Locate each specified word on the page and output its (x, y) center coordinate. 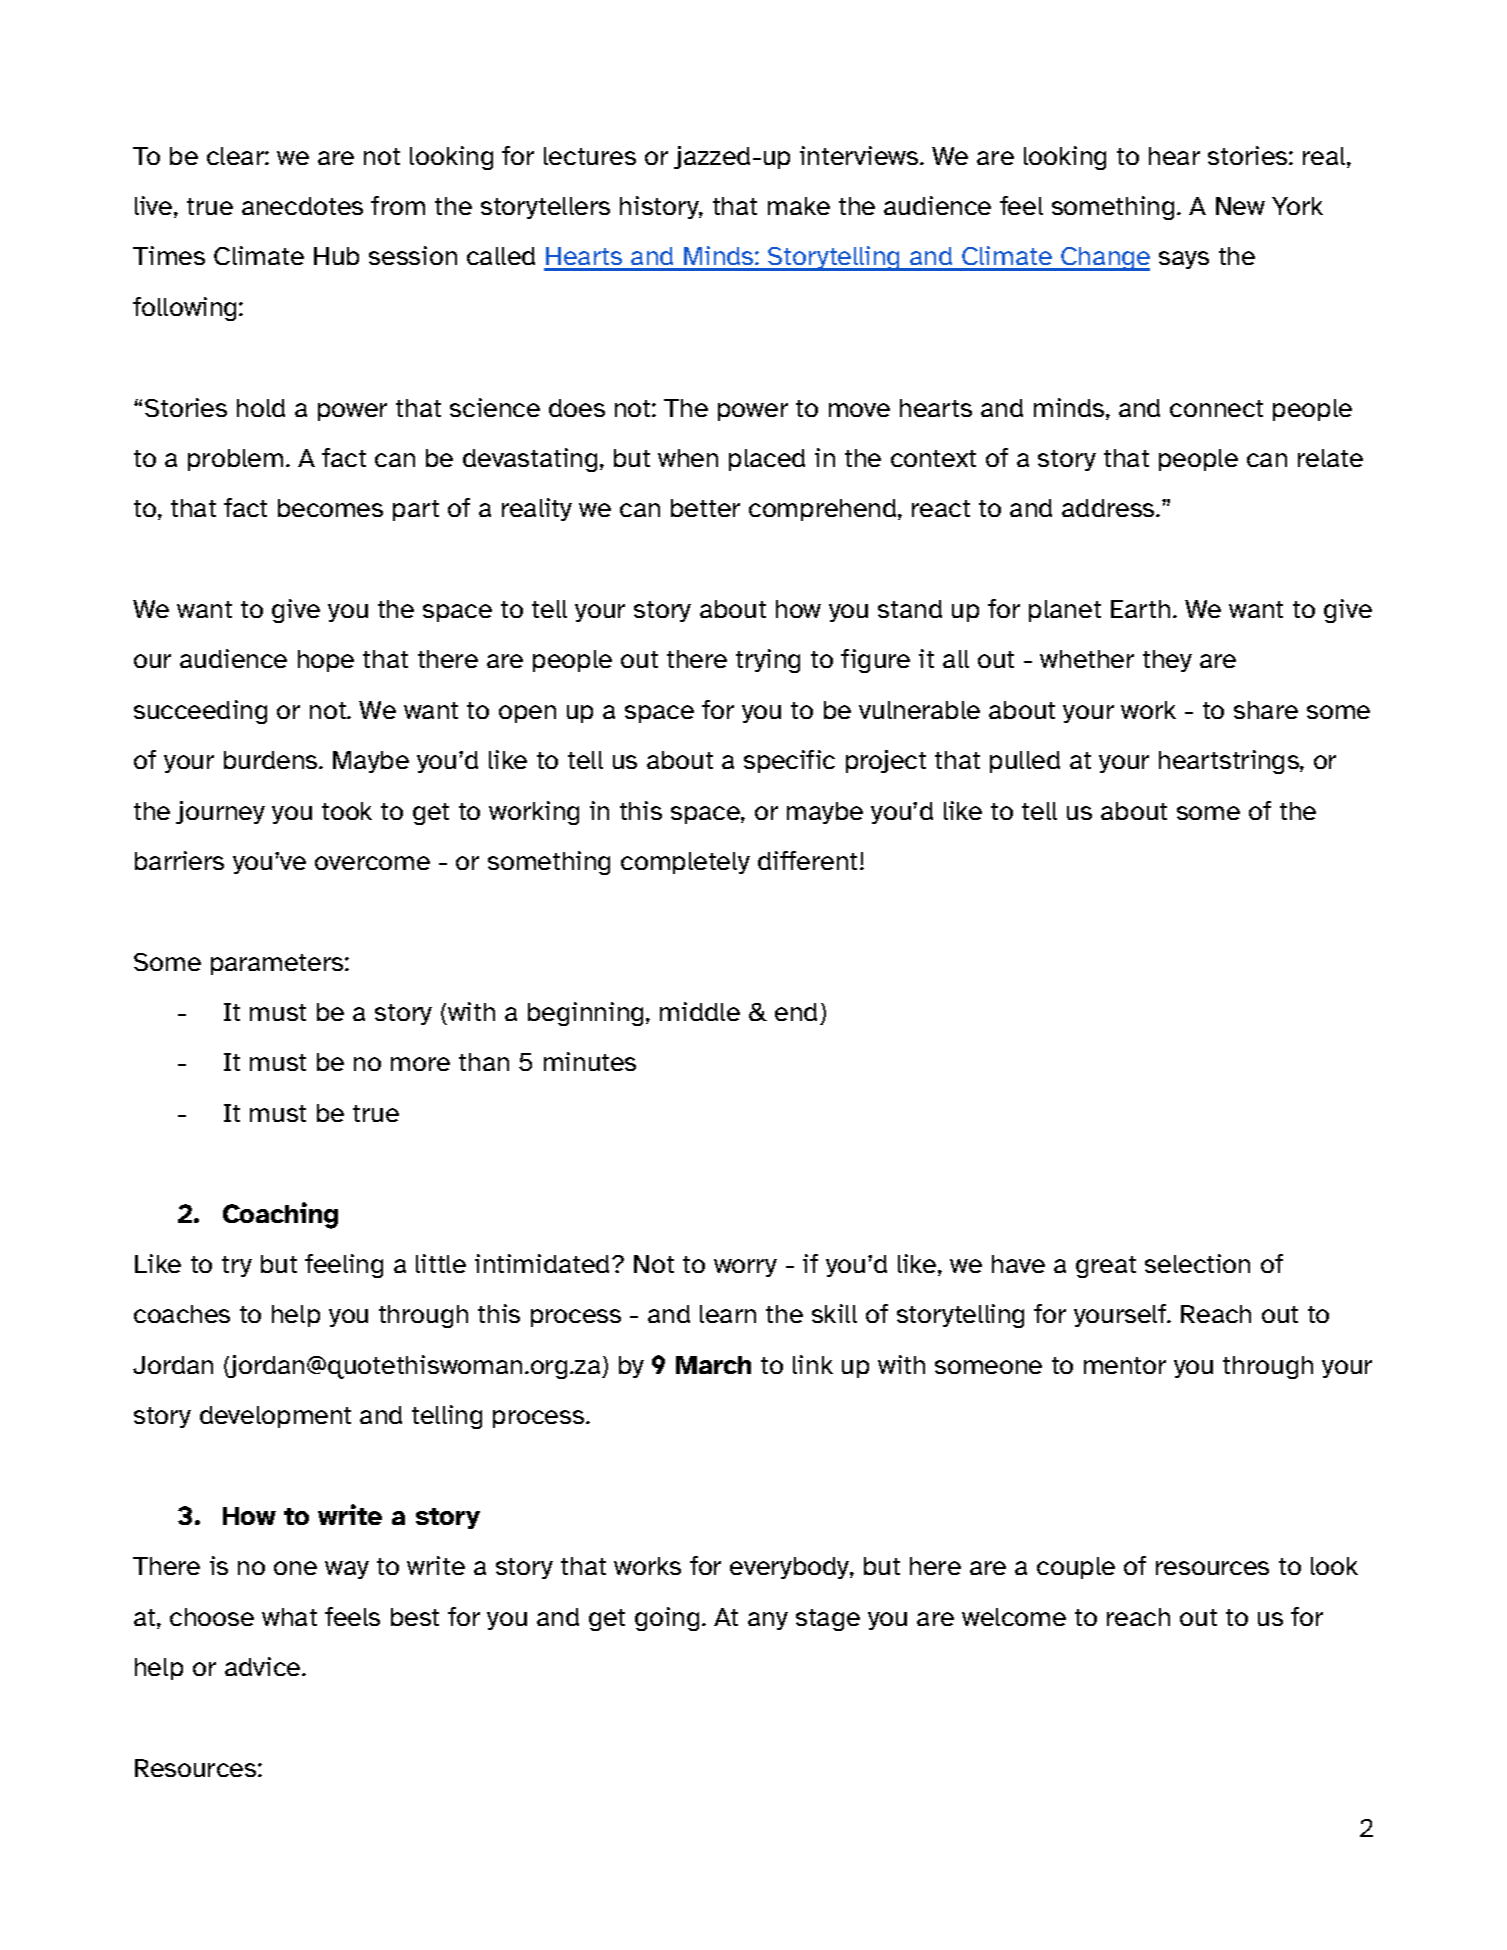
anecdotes (302, 206)
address (1109, 508)
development (275, 1417)
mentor (1125, 1365)
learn (728, 1314)
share (1266, 710)
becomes (330, 508)
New (1240, 206)
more (420, 1064)
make (799, 206)
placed (767, 460)
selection (1197, 1263)
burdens (272, 760)
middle (700, 1011)
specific (789, 761)
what (289, 1617)
